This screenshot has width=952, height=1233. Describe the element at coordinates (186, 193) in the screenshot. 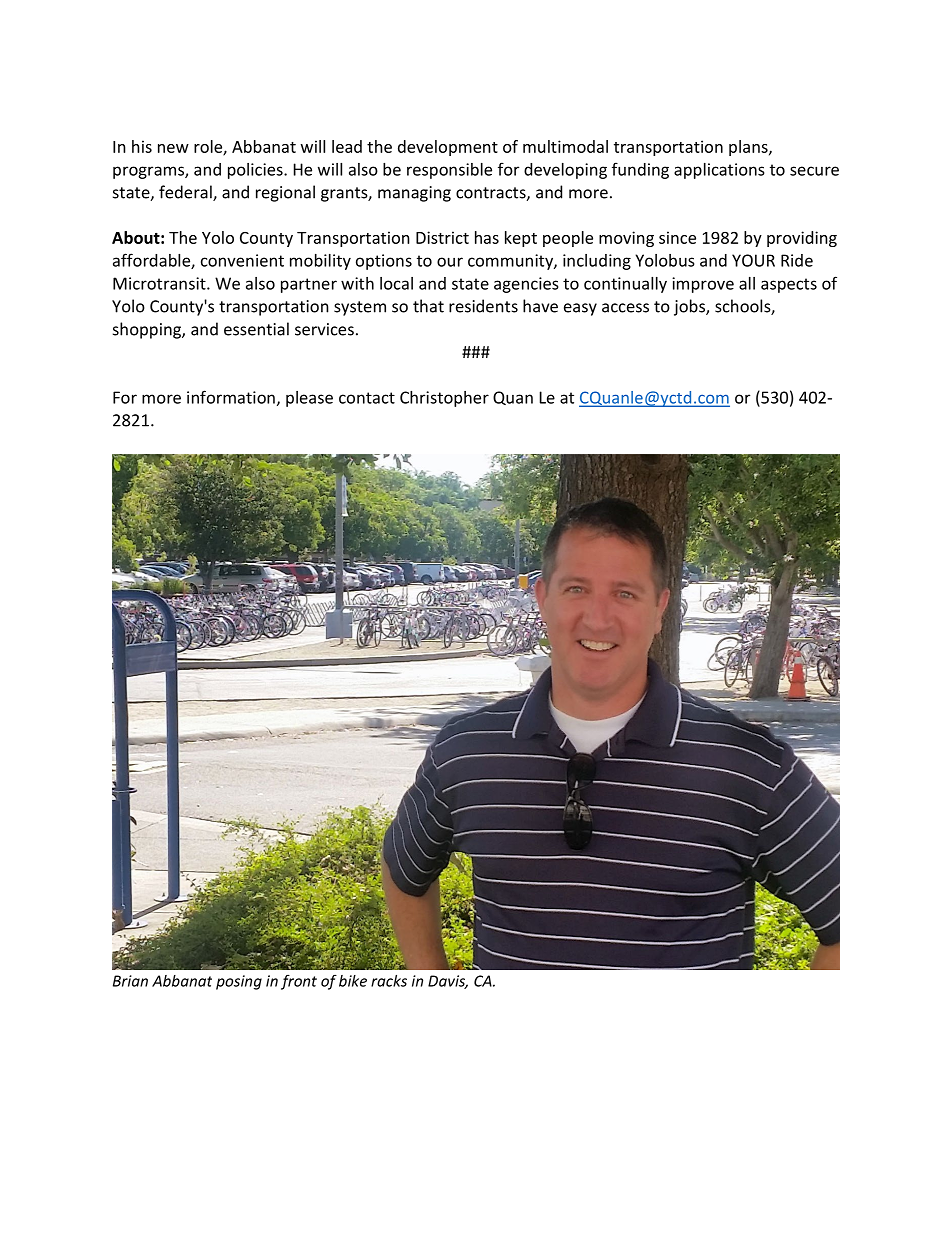

I see `federal` at that location.
